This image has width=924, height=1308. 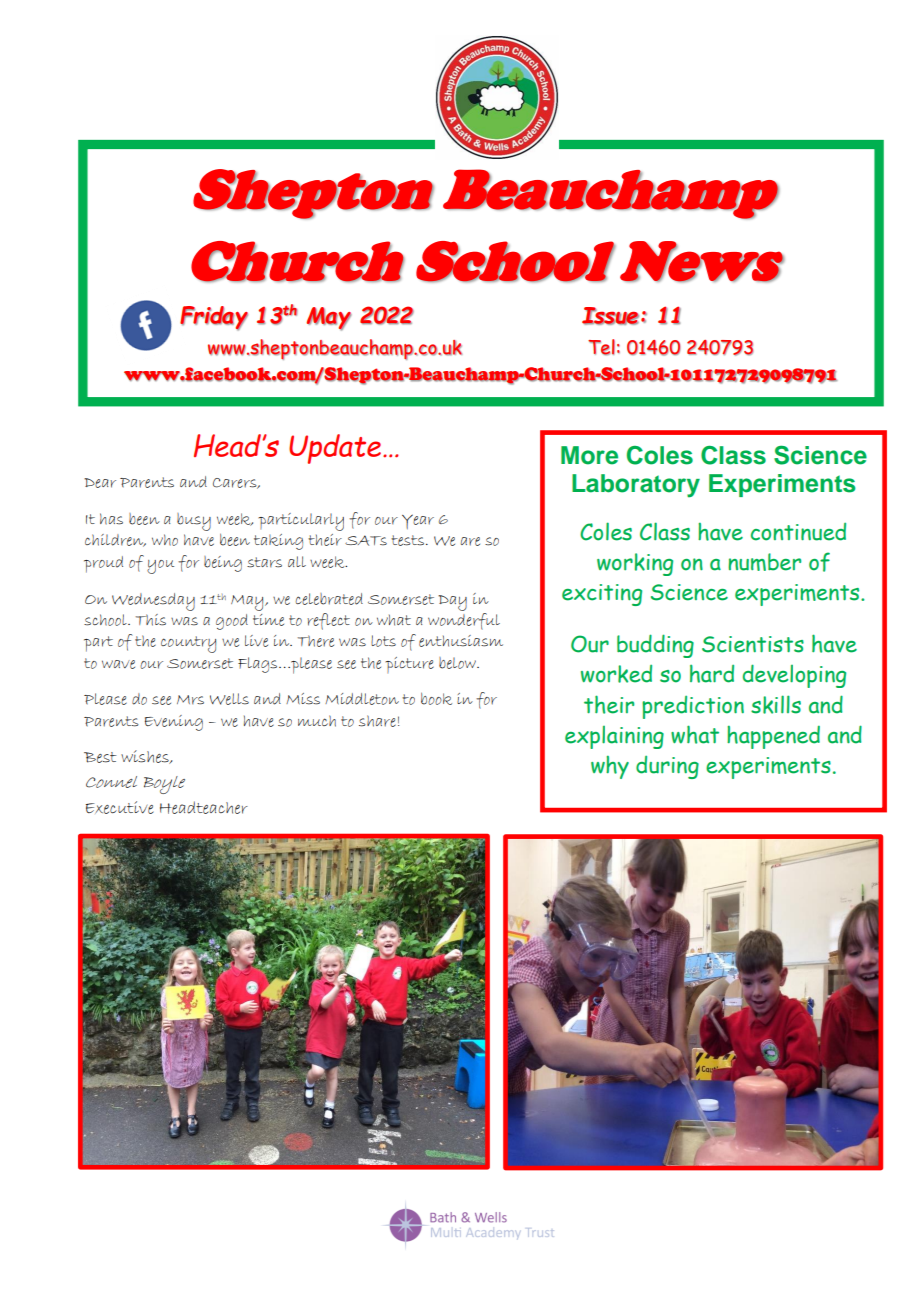 What do you see at coordinates (610, 767) in the image?
I see `why` at bounding box center [610, 767].
